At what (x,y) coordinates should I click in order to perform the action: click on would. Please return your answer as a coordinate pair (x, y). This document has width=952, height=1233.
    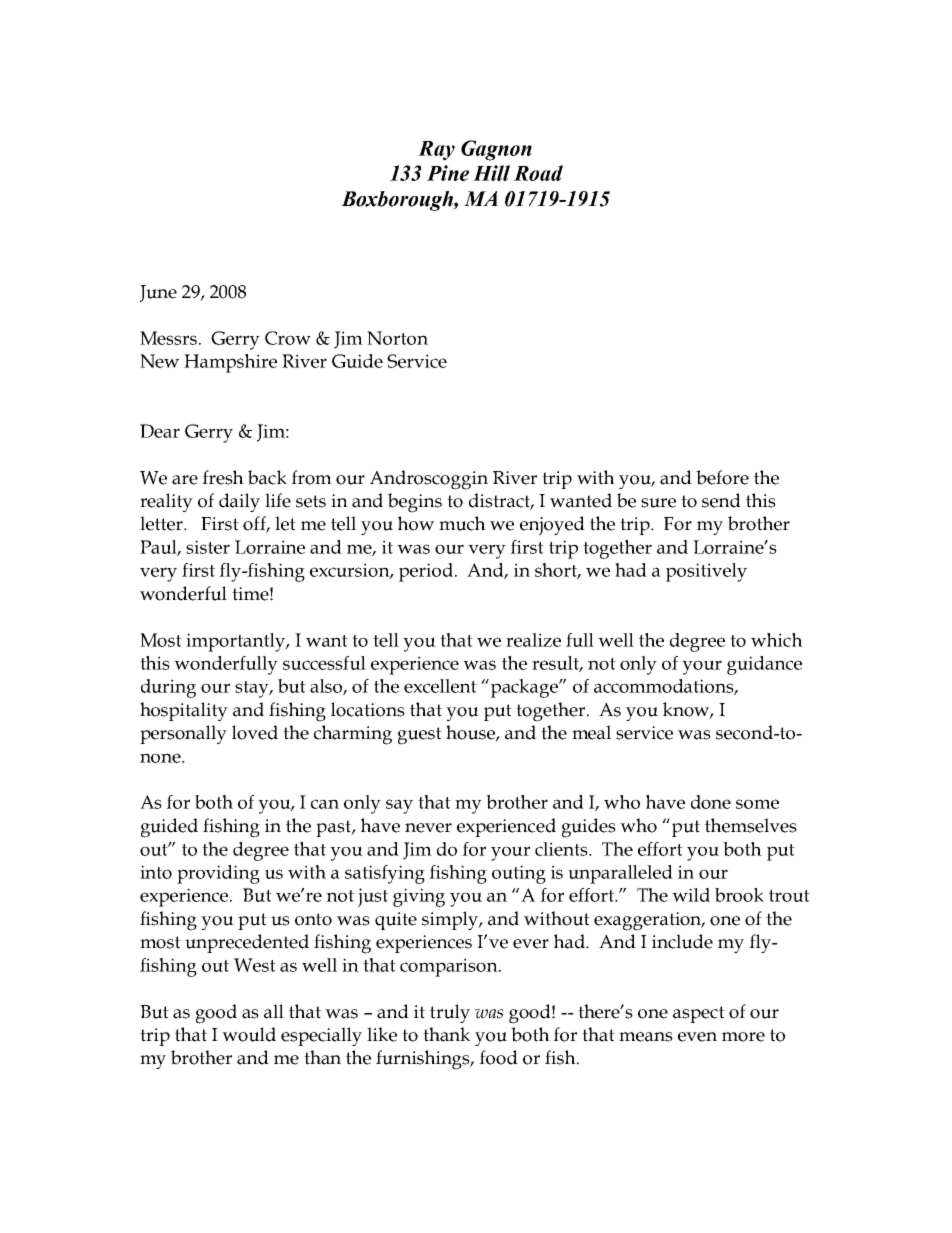
    Looking at the image, I should click on (249, 1034).
